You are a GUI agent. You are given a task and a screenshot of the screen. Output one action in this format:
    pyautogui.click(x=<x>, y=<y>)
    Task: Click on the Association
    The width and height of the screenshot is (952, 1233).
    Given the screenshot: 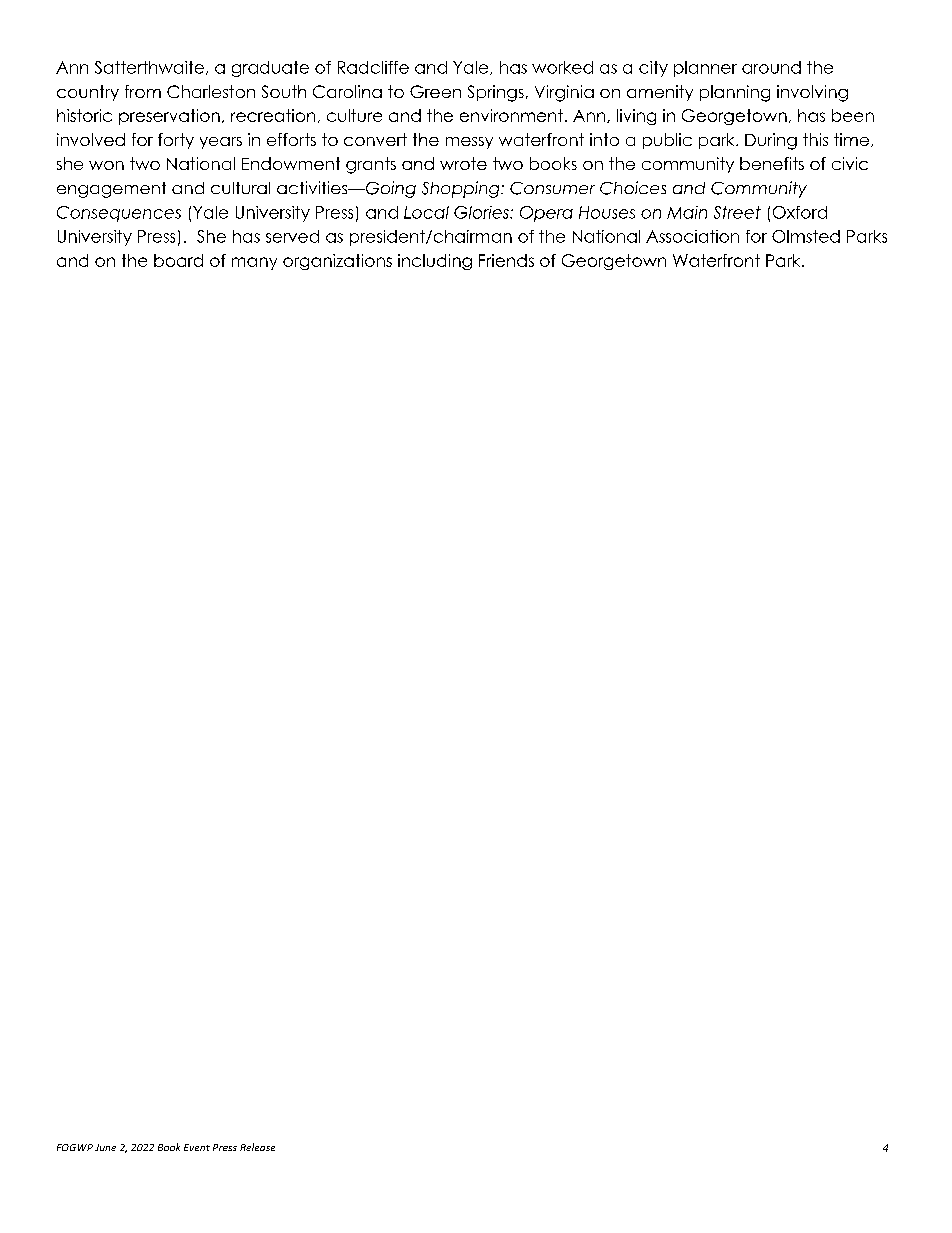 What is the action you would take?
    pyautogui.click(x=692, y=236)
